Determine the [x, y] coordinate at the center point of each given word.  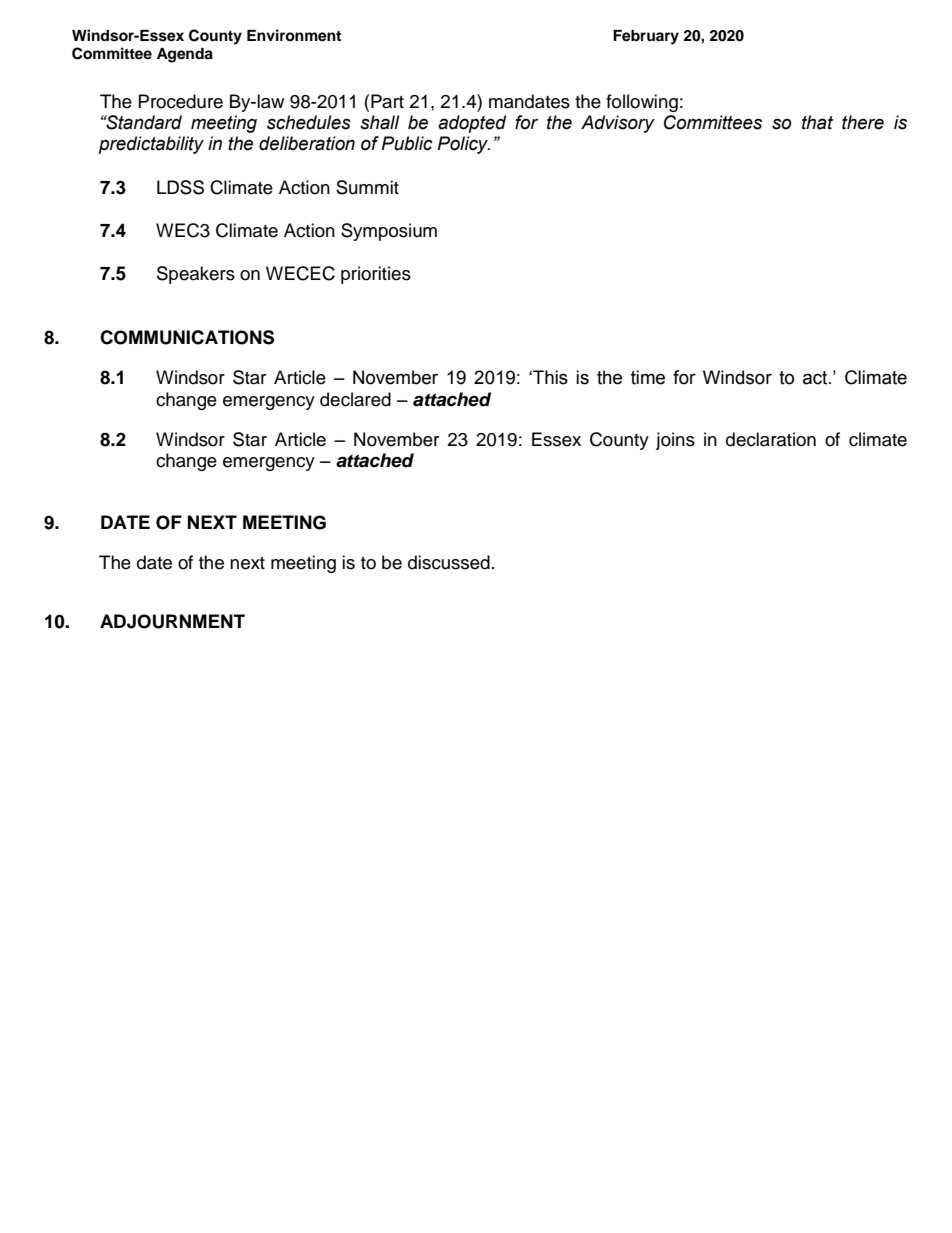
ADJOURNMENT [172, 621]
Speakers [196, 275]
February [646, 37]
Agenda [185, 55]
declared [355, 399]
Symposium [389, 232]
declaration [771, 439]
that [817, 122]
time [648, 377]
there [863, 122]
